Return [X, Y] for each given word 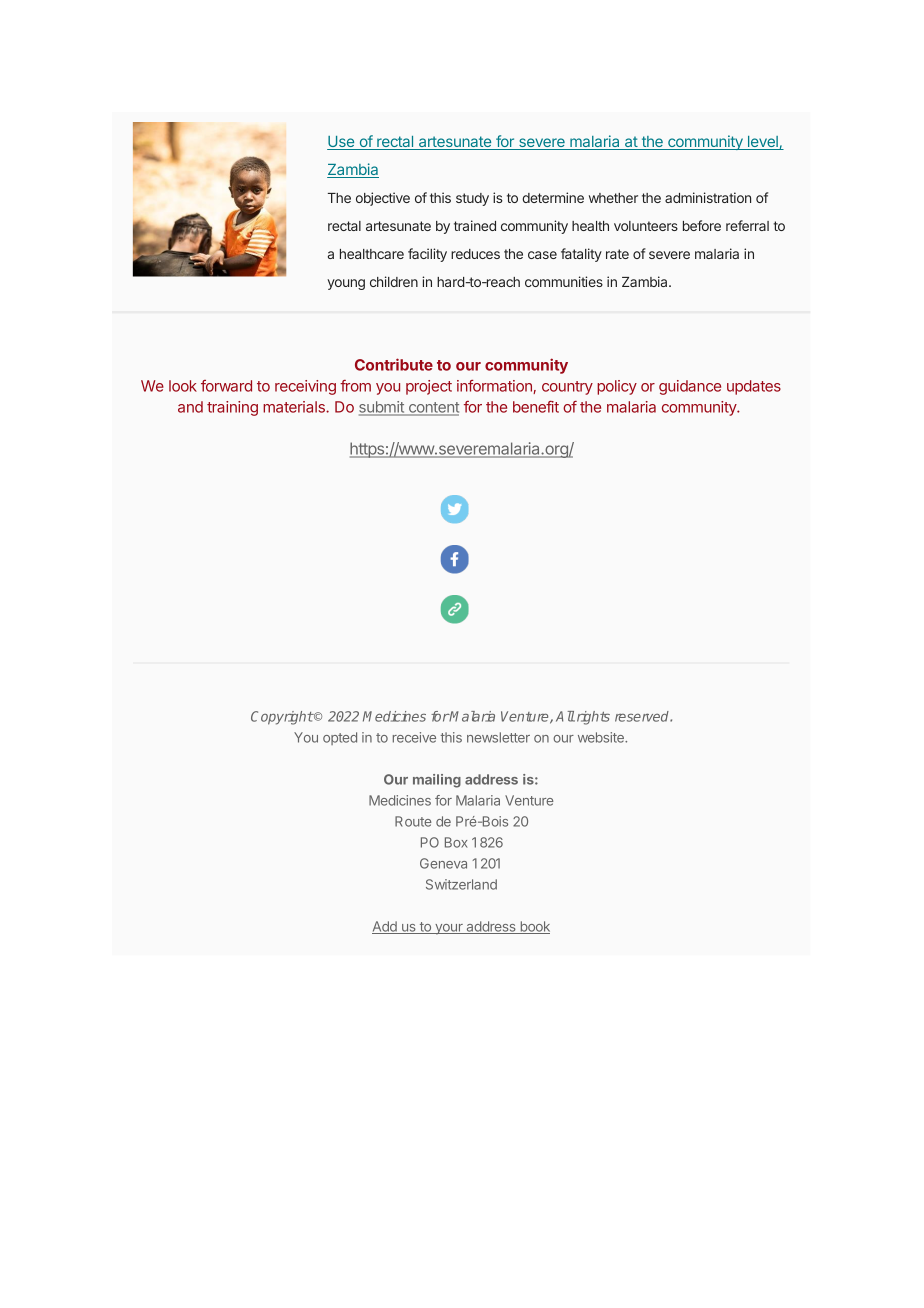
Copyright [282, 718]
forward [226, 386]
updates [754, 387]
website [602, 737]
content [432, 408]
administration [708, 197]
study [472, 199]
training [232, 408]
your [449, 929]
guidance [690, 387]
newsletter [498, 737]
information [495, 387]
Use [342, 143]
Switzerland [461, 884]
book [534, 927]
